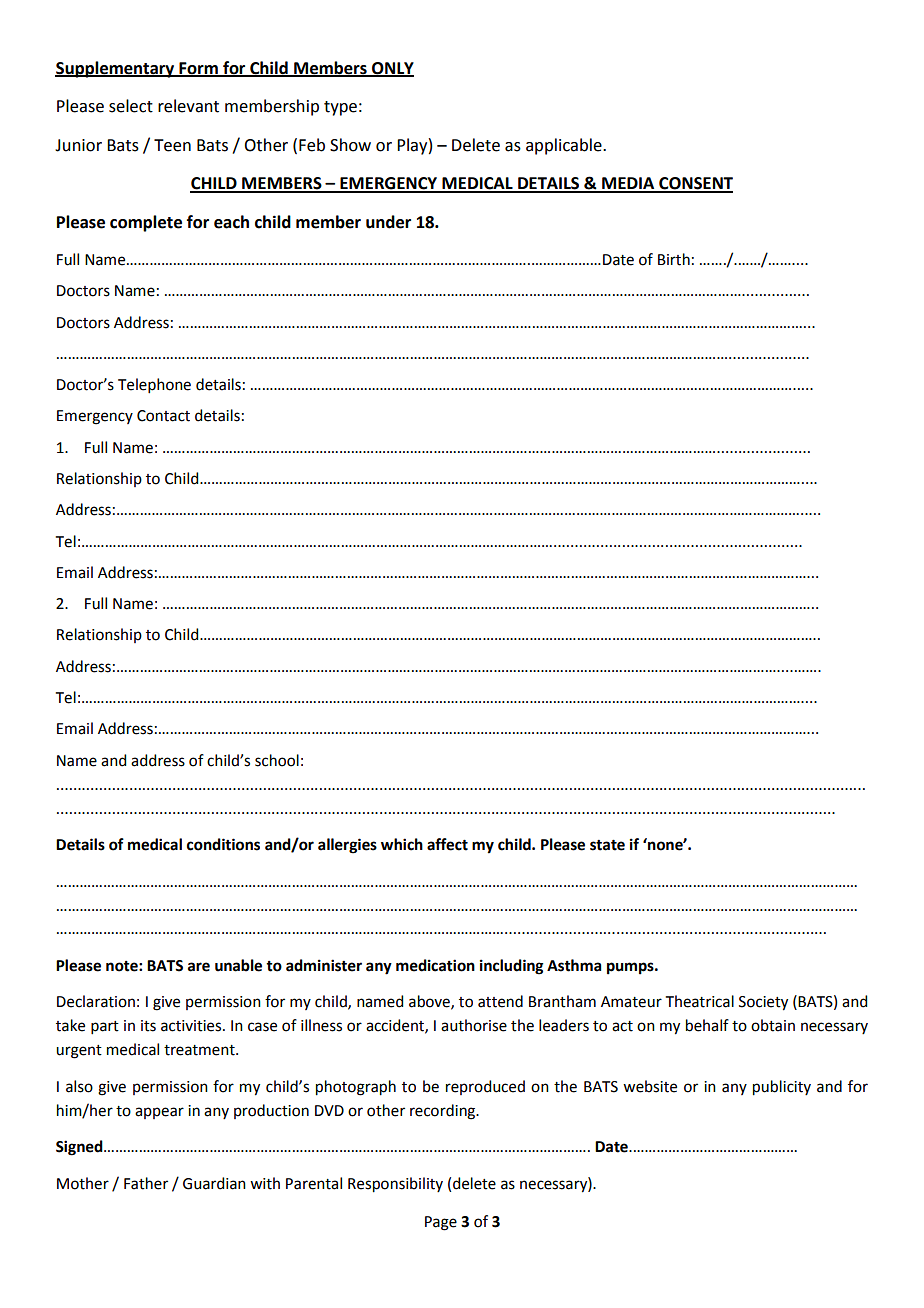 The width and height of the page is (924, 1308). Describe the element at coordinates (146, 1183) in the page. I see `Father` at that location.
